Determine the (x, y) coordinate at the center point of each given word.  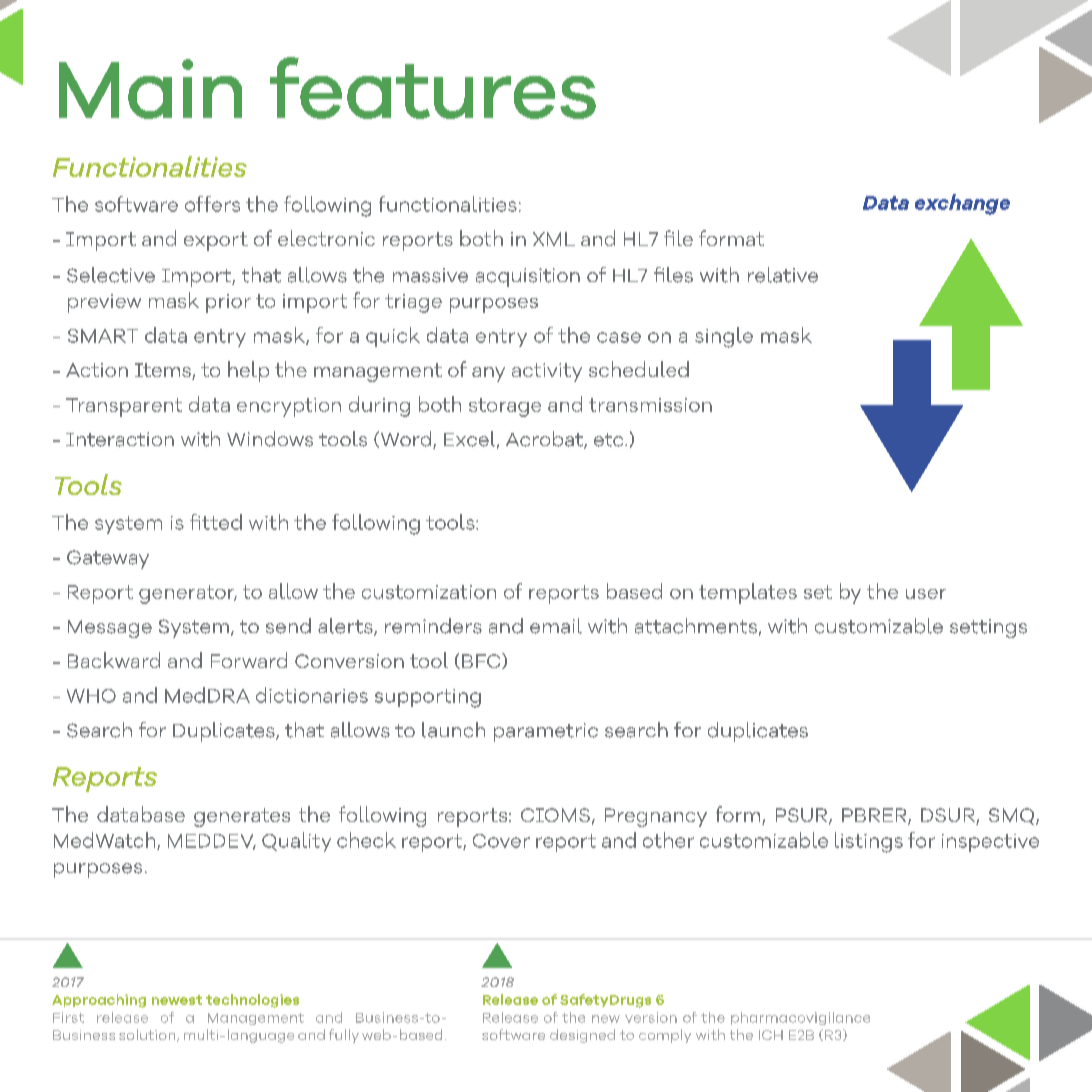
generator (188, 594)
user (926, 594)
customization (429, 592)
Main (150, 89)
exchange (962, 204)
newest (177, 1000)
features (433, 88)
